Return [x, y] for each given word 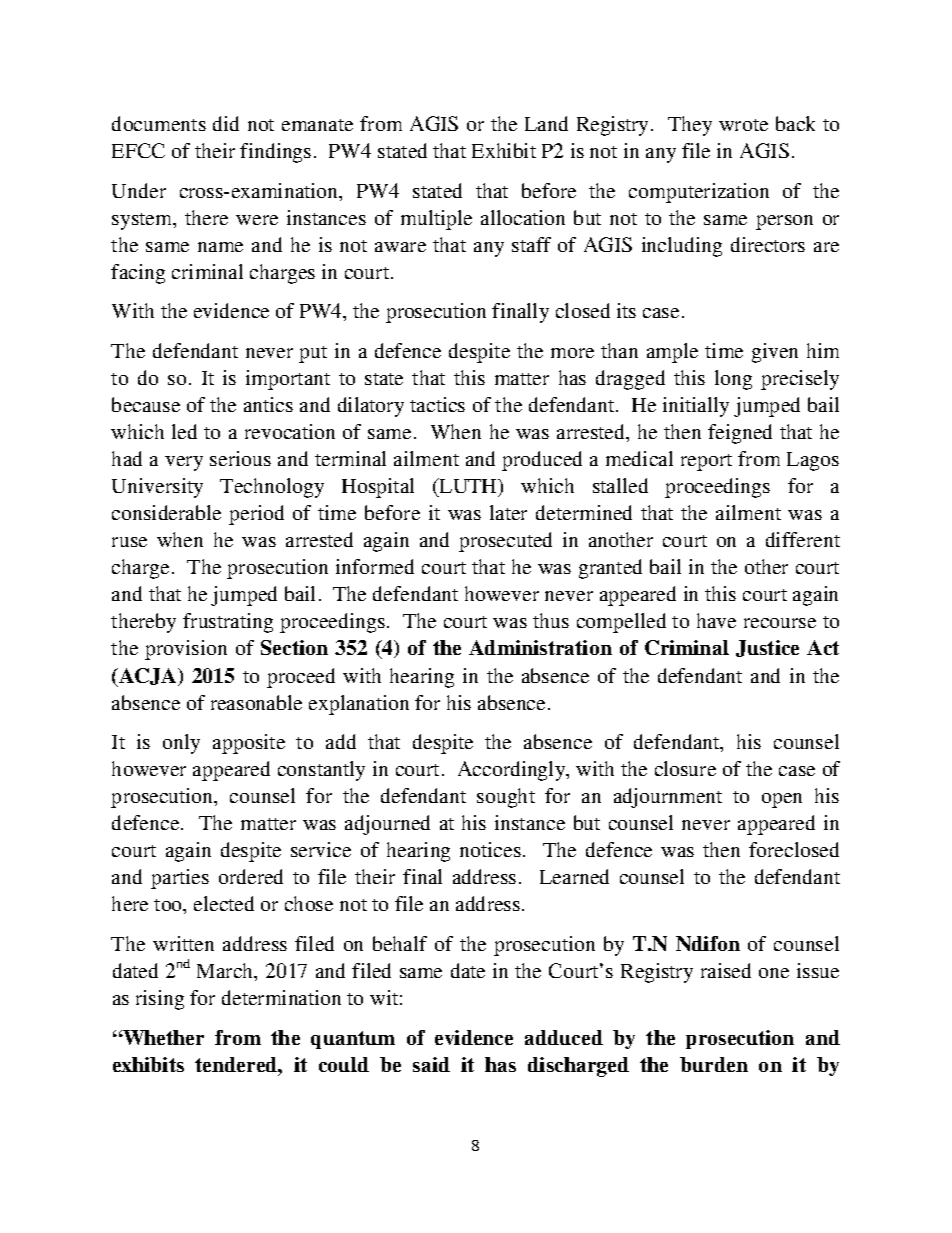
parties [180, 879]
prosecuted [505, 542]
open [782, 800]
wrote [743, 125]
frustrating [228, 623]
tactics [437, 404]
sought [506, 798]
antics [268, 404]
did [226, 123]
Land [546, 123]
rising [160, 1000]
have [716, 620]
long [733, 380]
